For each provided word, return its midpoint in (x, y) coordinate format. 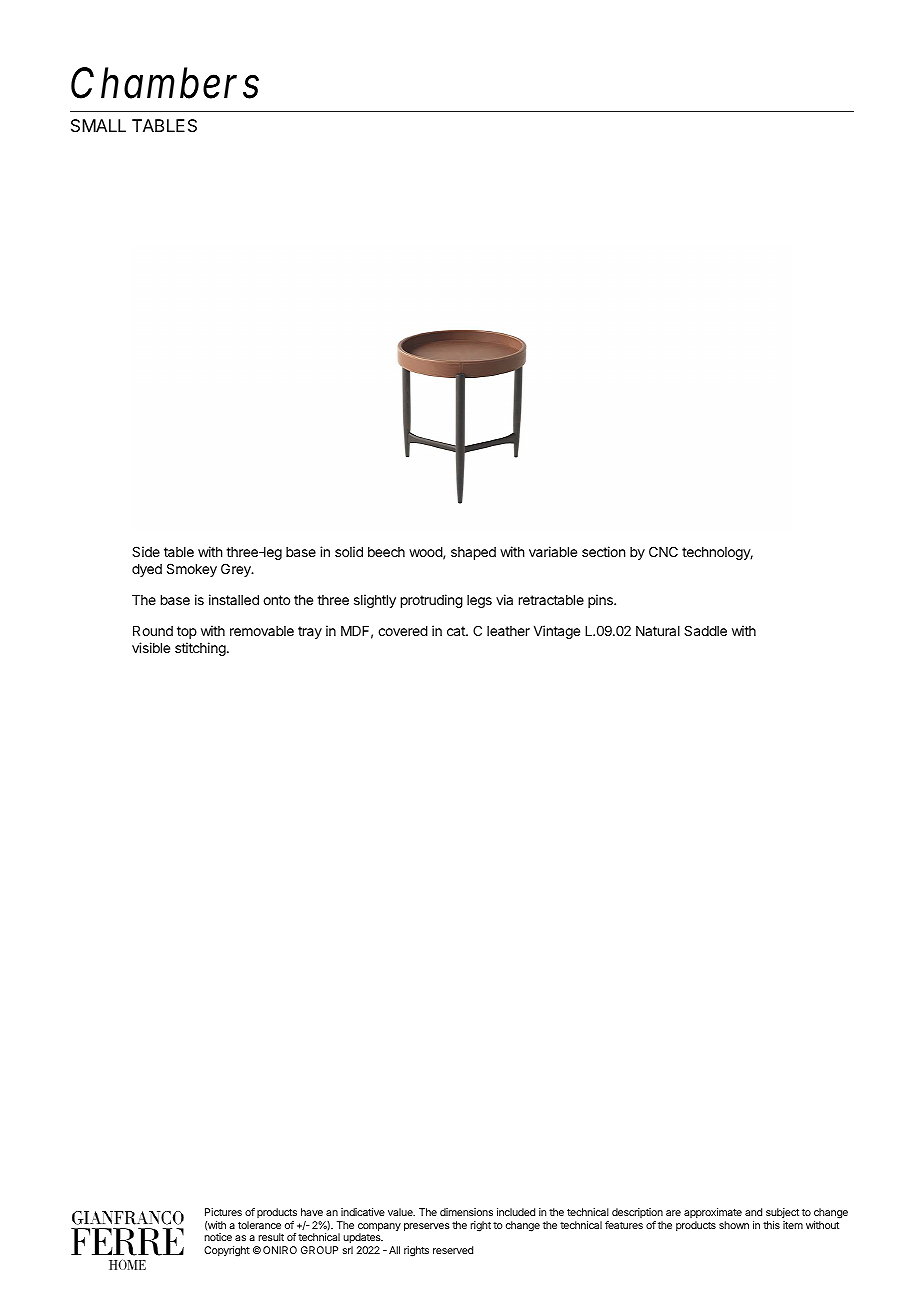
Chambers (165, 83)
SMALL (98, 125)
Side (146, 551)
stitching (201, 649)
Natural (658, 631)
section (603, 551)
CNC (663, 551)
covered (403, 631)
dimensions (466, 1212)
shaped (473, 553)
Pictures (223, 1212)
